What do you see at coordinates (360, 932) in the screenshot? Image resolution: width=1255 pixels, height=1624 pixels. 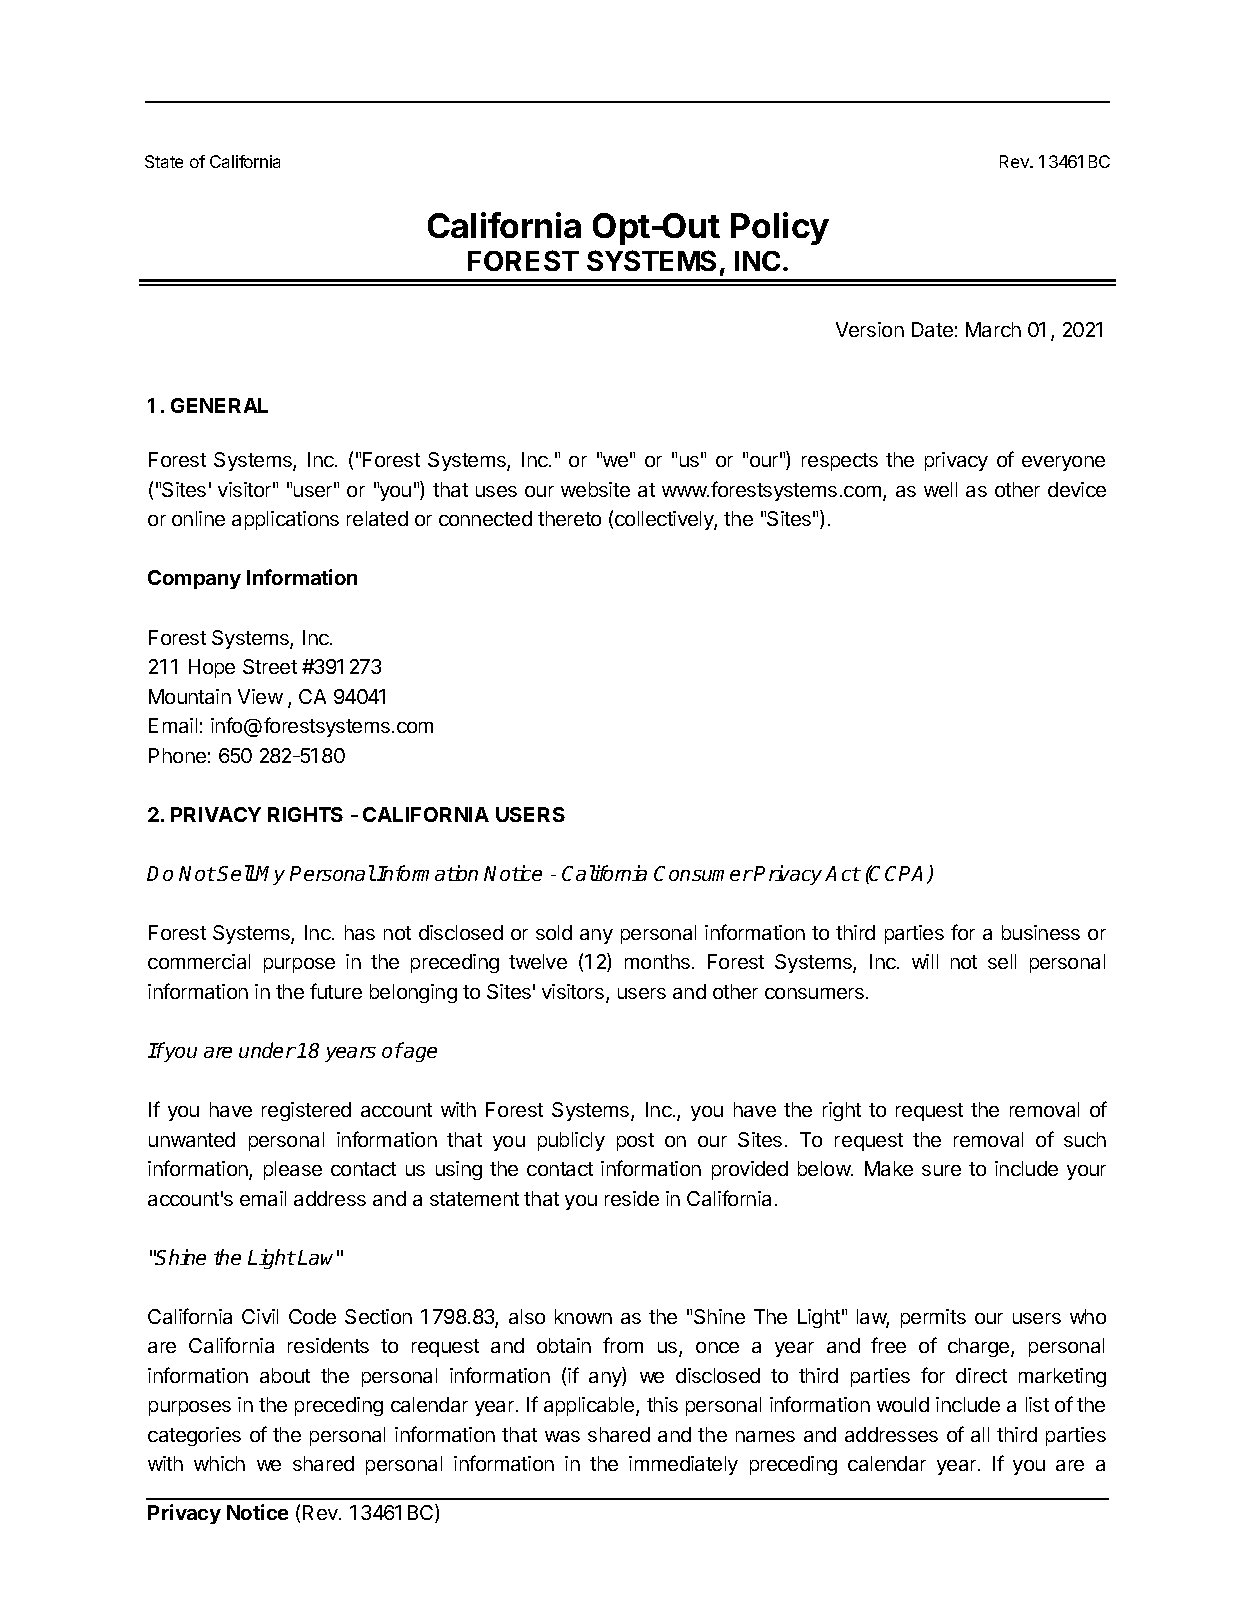 I see `has` at bounding box center [360, 932].
